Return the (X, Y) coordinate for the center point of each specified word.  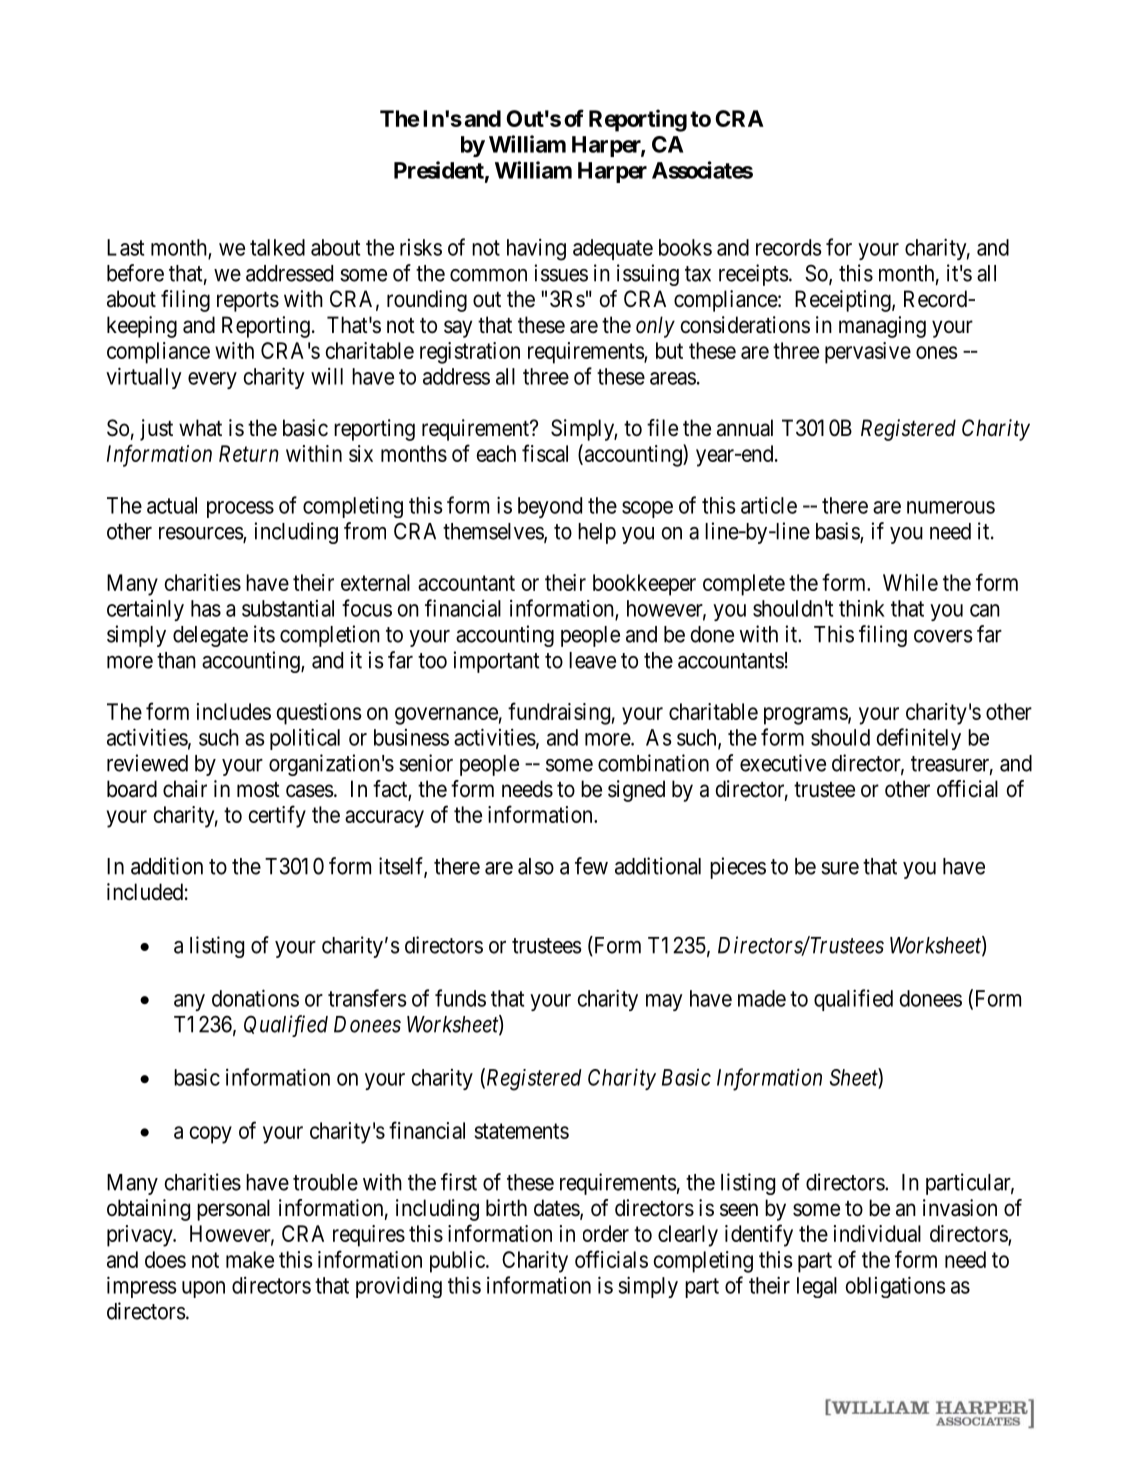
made (762, 998)
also (536, 866)
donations (255, 998)
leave (592, 660)
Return (249, 453)
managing (882, 327)
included (145, 892)
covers (943, 636)
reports (248, 302)
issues (561, 273)
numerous (951, 507)
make (250, 1259)
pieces (738, 868)
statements (521, 1131)
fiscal (545, 453)
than (176, 660)
